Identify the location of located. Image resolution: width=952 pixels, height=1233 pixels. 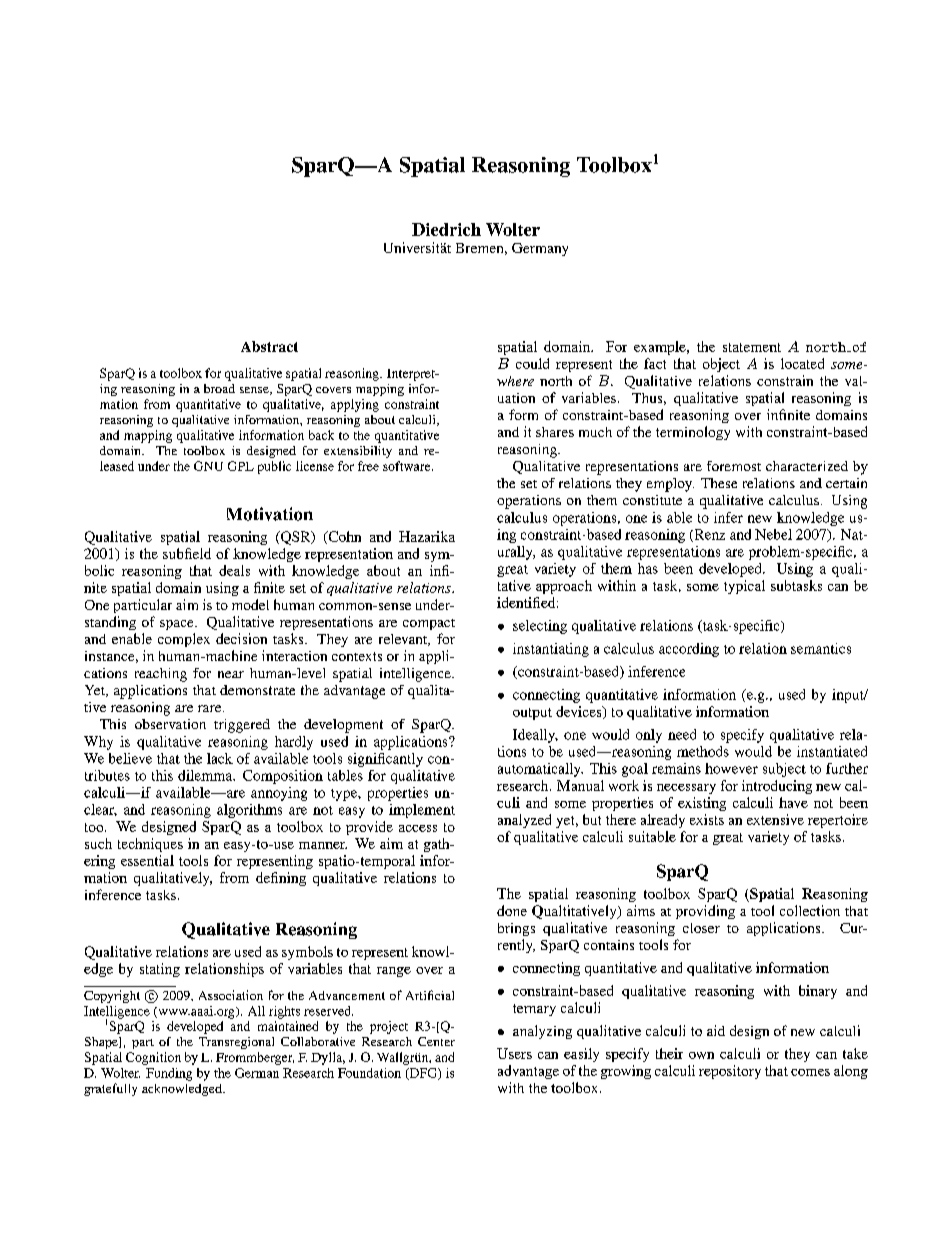
(802, 363).
